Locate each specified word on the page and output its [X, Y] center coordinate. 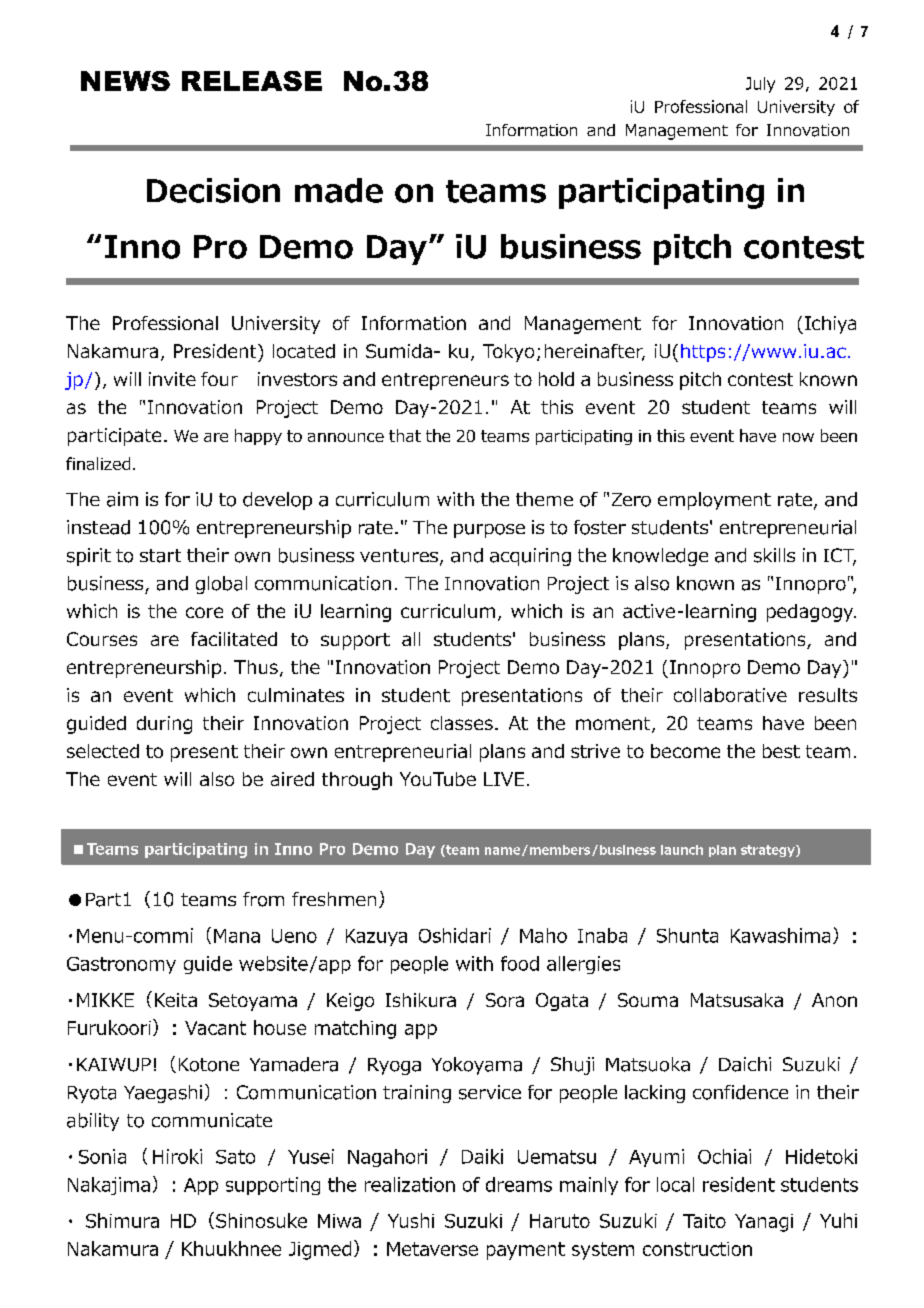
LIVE [504, 779]
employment [714, 501]
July [760, 85]
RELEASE [252, 81]
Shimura [122, 1220]
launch [682, 850]
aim [122, 499]
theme [544, 499]
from [263, 899]
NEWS [125, 81]
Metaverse [432, 1249]
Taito [704, 1221]
